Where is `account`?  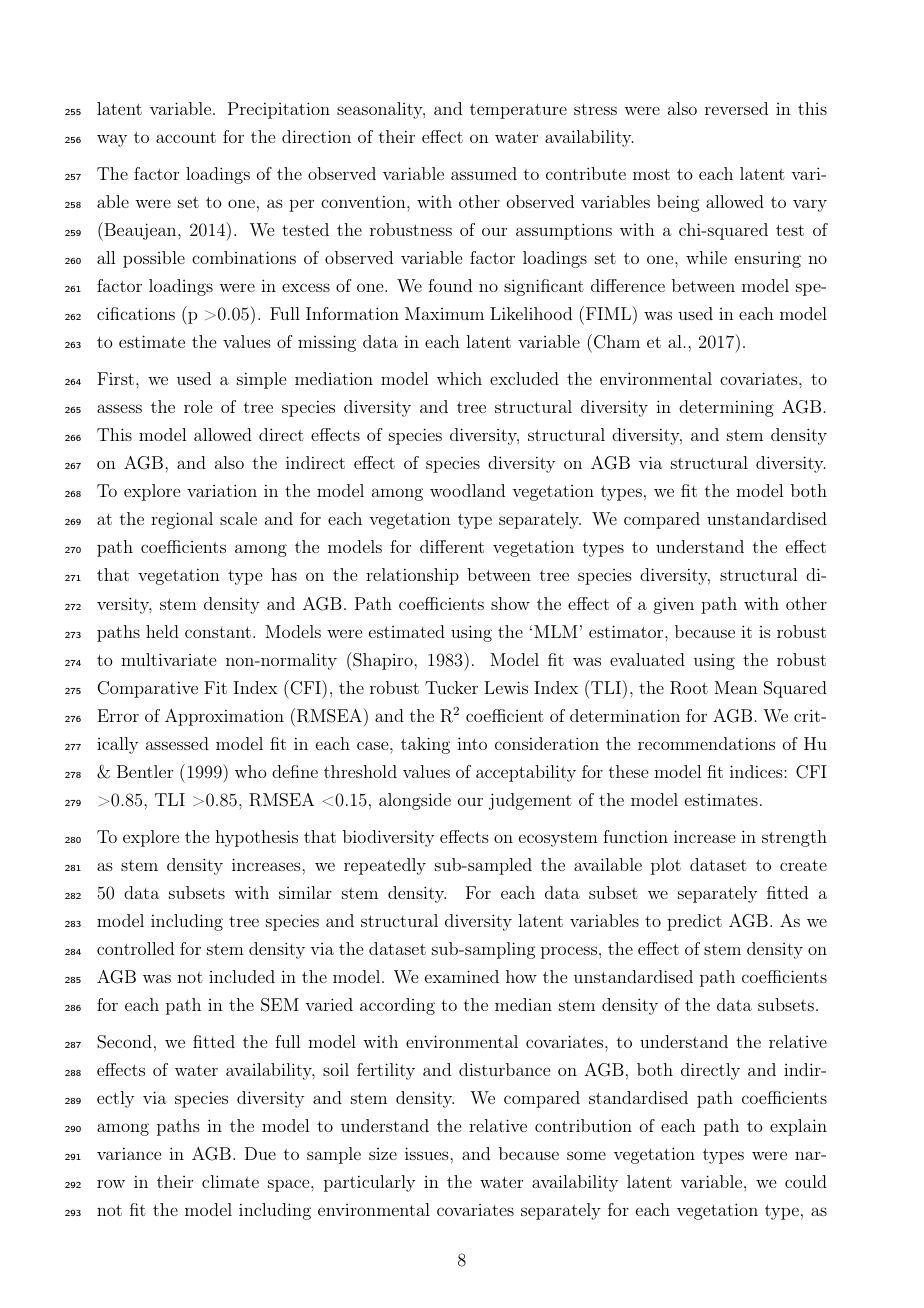 account is located at coordinates (186, 137).
